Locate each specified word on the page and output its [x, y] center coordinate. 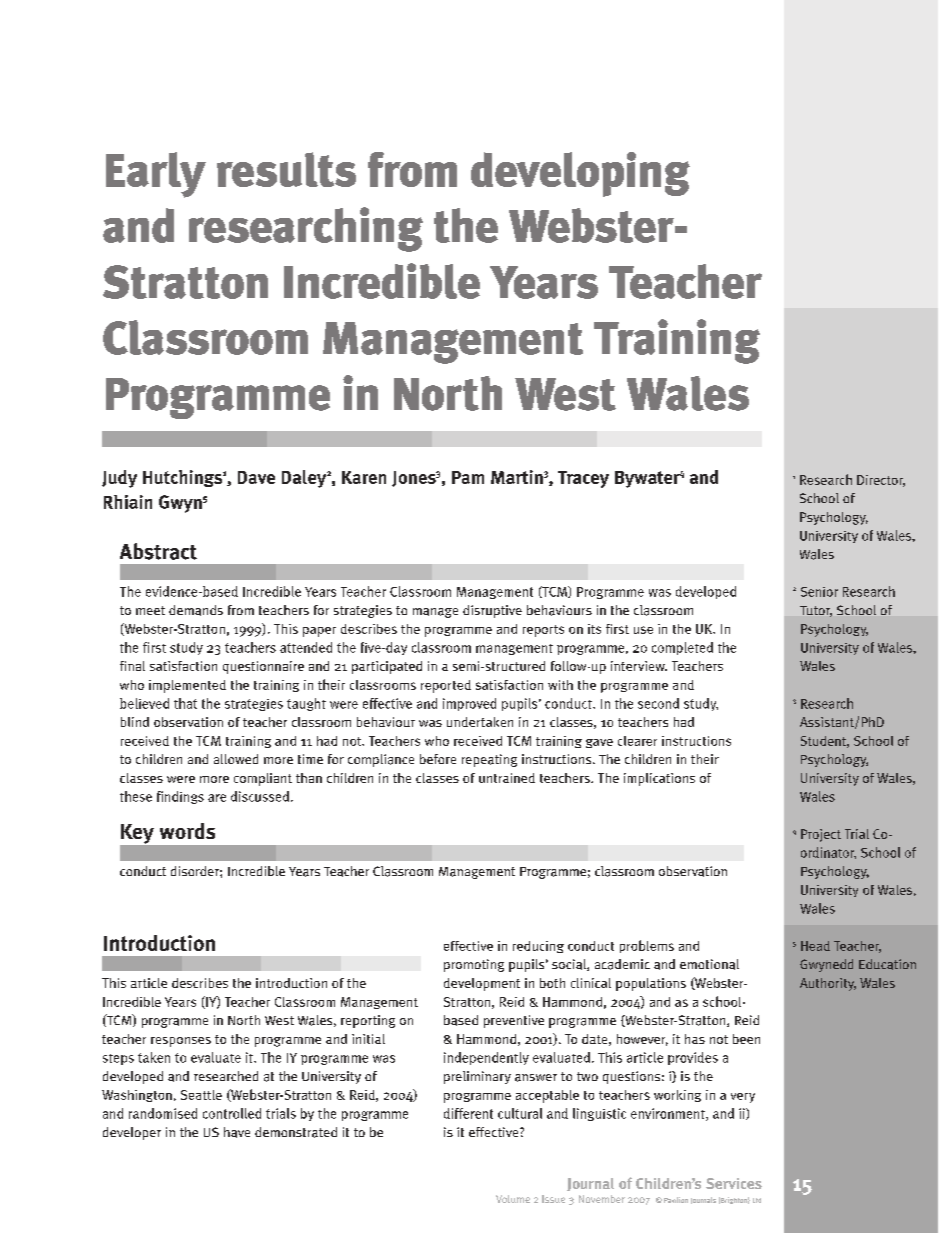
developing [580, 174]
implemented [187, 686]
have [237, 1132]
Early [156, 175]
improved [469, 704]
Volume [513, 1199]
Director [881, 481]
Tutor [816, 611]
